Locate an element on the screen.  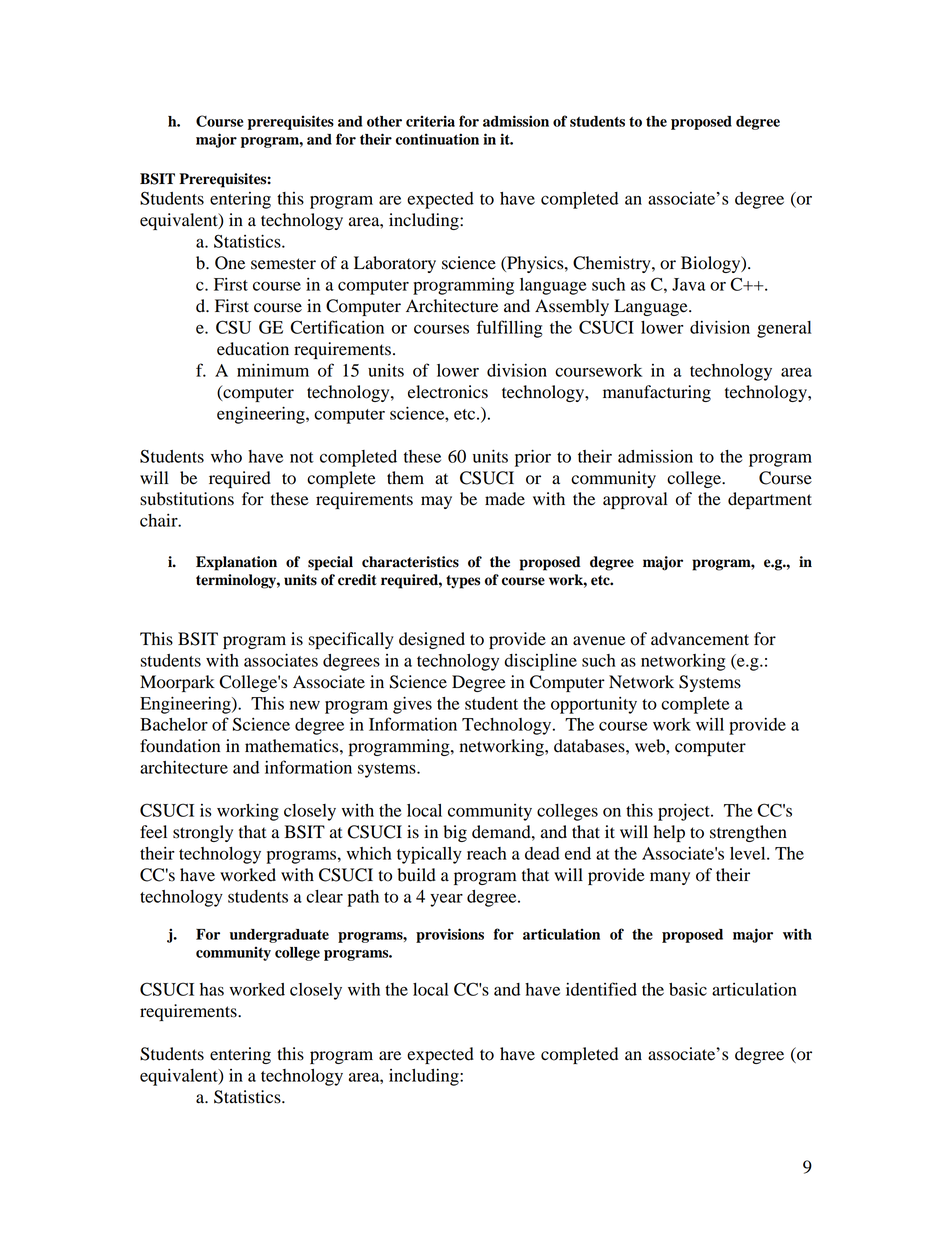
project is located at coordinates (685, 812).
